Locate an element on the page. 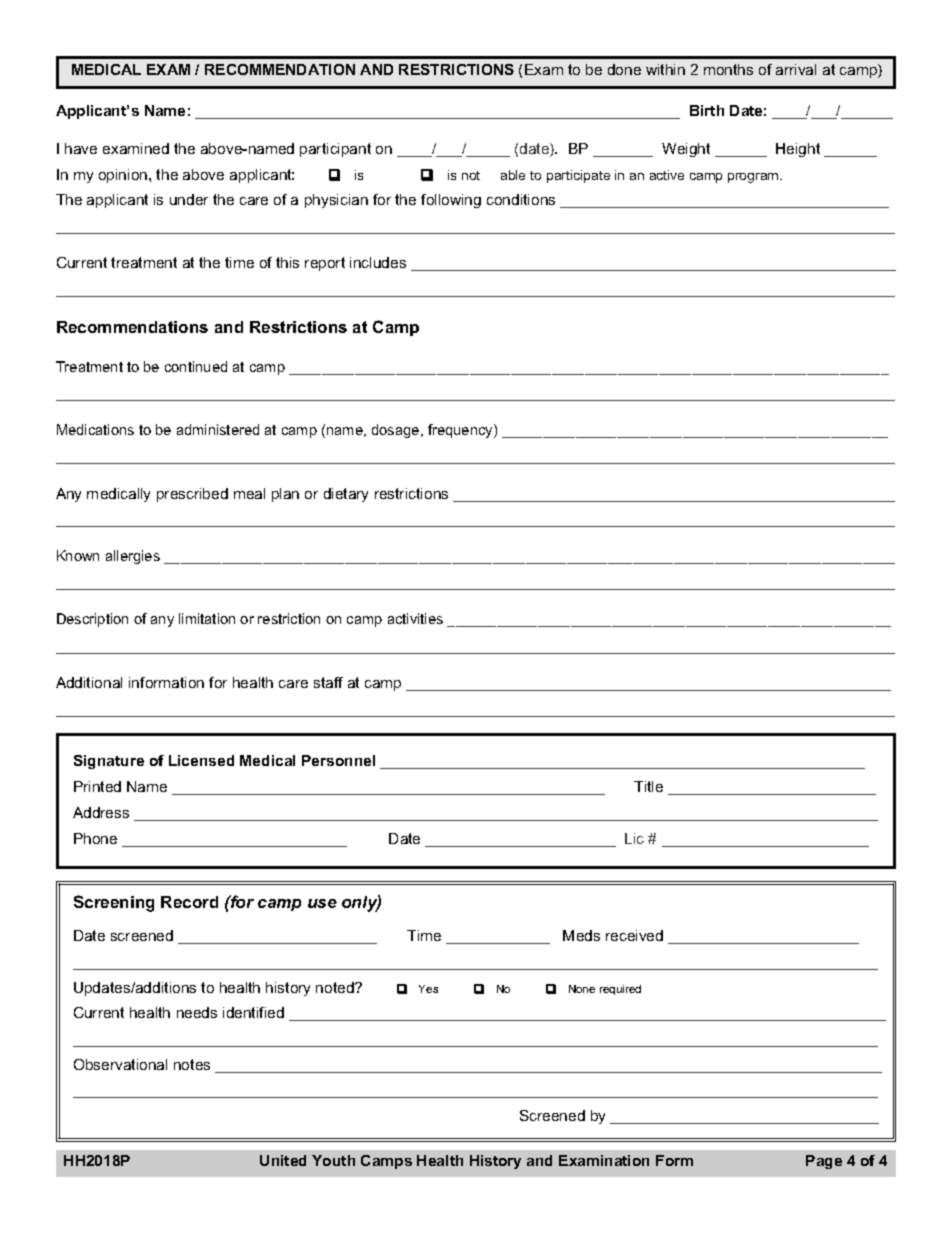  Title is located at coordinates (648, 786).
